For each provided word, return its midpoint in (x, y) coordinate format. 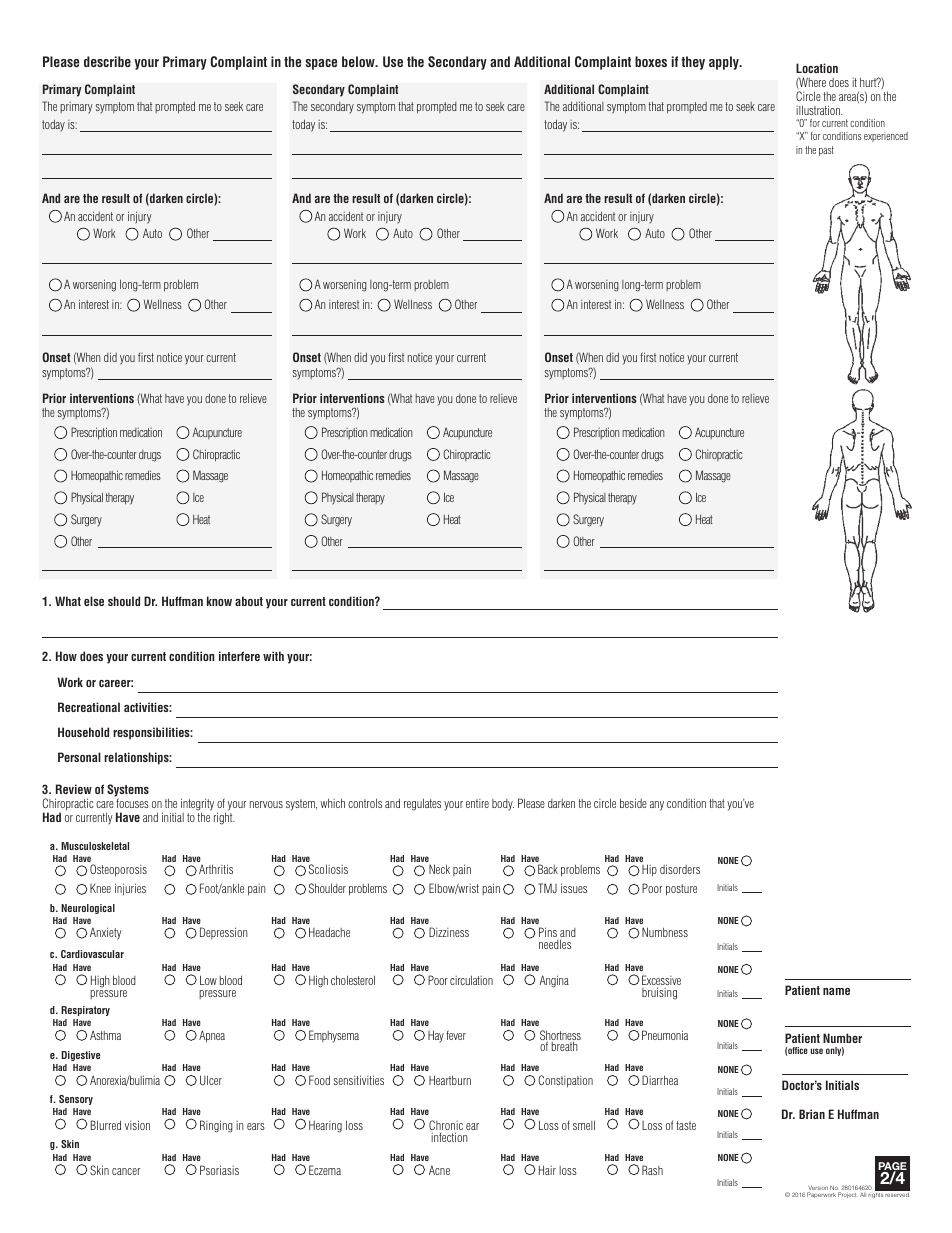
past (826, 151)
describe (107, 61)
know (219, 601)
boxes (651, 61)
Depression (223, 933)
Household (83, 732)
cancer (126, 1171)
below (359, 61)
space (321, 64)
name (836, 991)
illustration (819, 110)
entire (477, 803)
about (249, 601)
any (657, 806)
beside (633, 803)
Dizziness (449, 932)
